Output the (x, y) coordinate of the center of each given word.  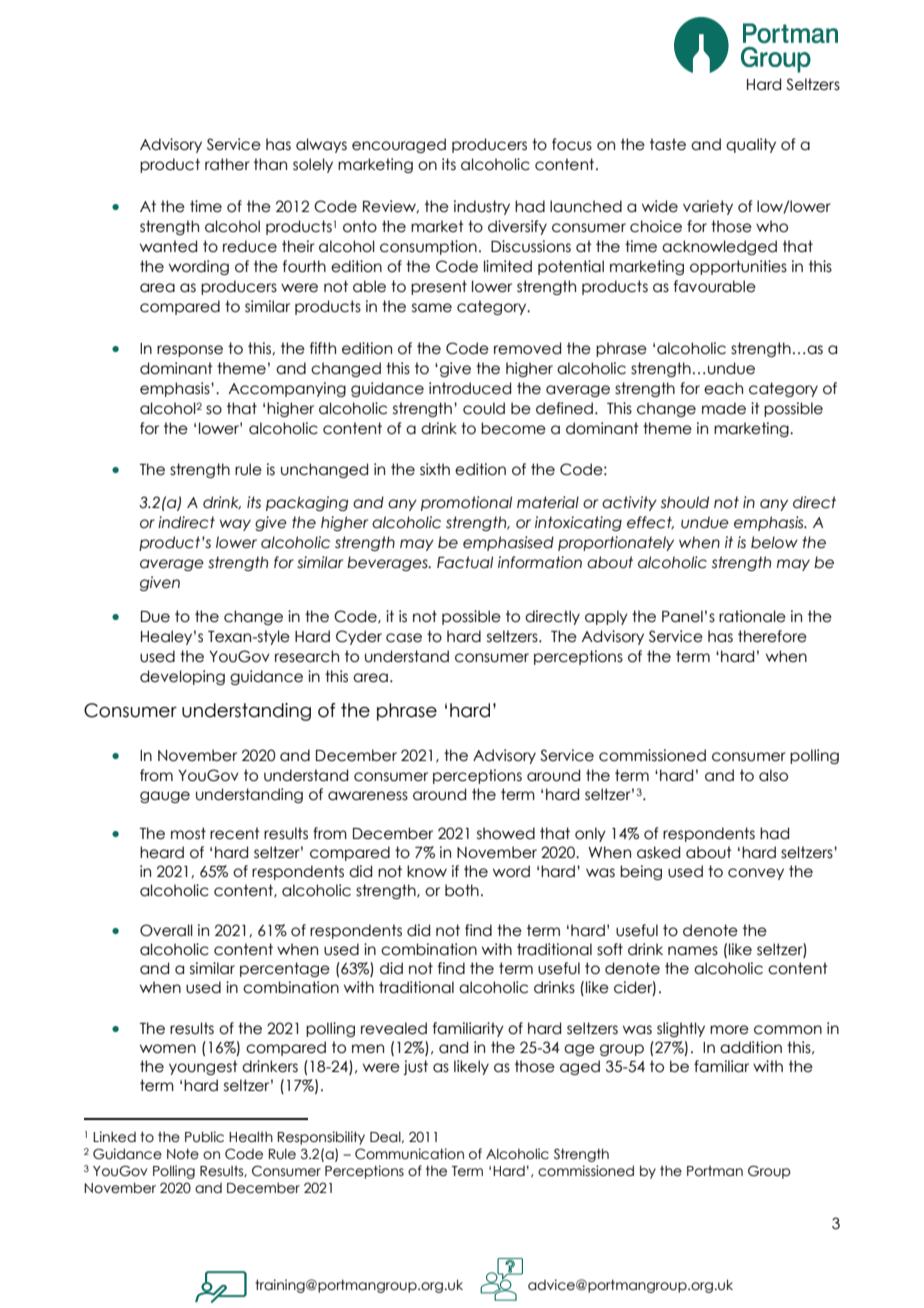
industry (482, 207)
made (724, 408)
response (190, 351)
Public (204, 1137)
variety (708, 207)
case (404, 638)
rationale (752, 616)
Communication (409, 1154)
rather (227, 164)
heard (162, 852)
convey (756, 874)
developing (182, 677)
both (462, 890)
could (484, 408)
